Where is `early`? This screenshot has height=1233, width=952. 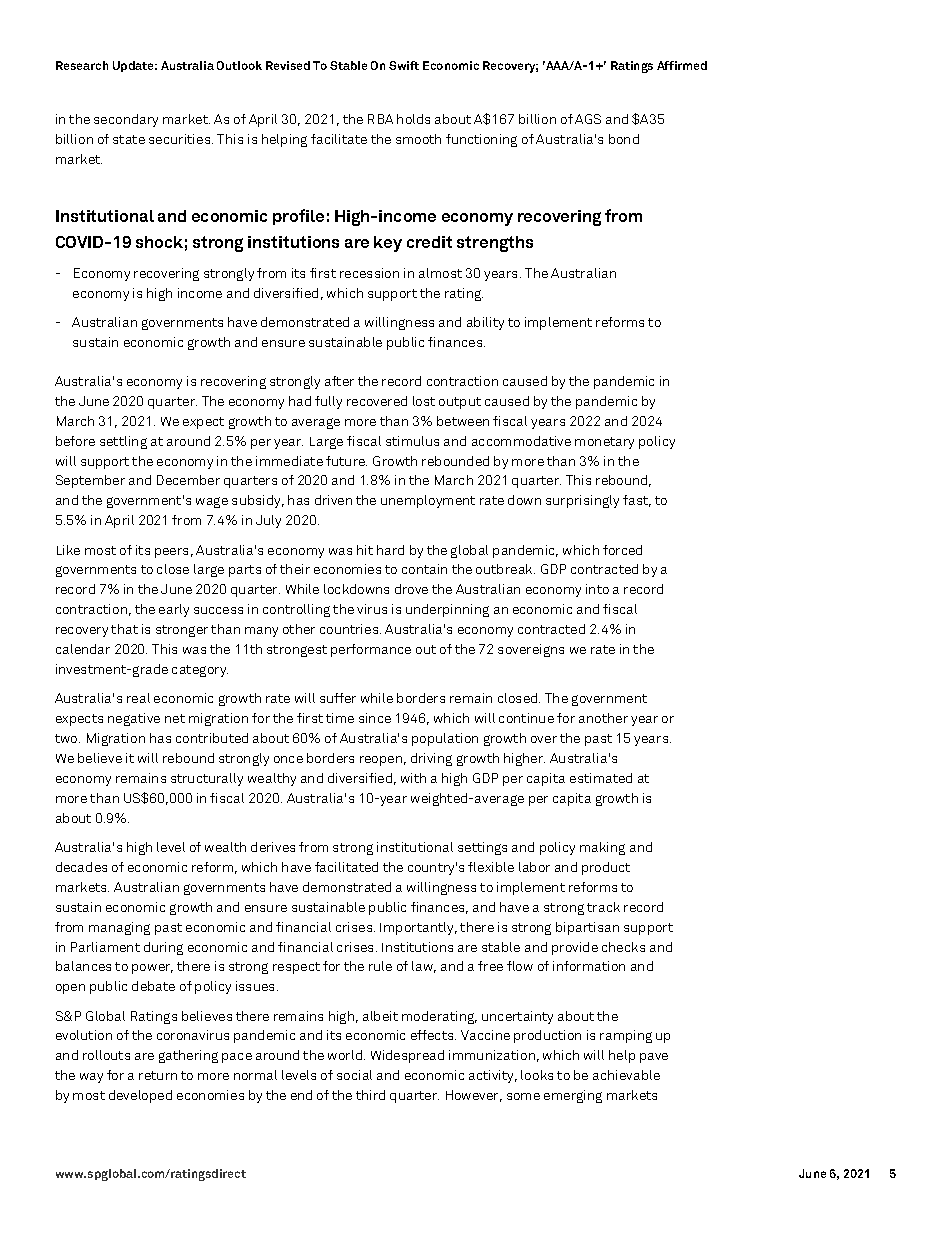 early is located at coordinates (174, 610).
